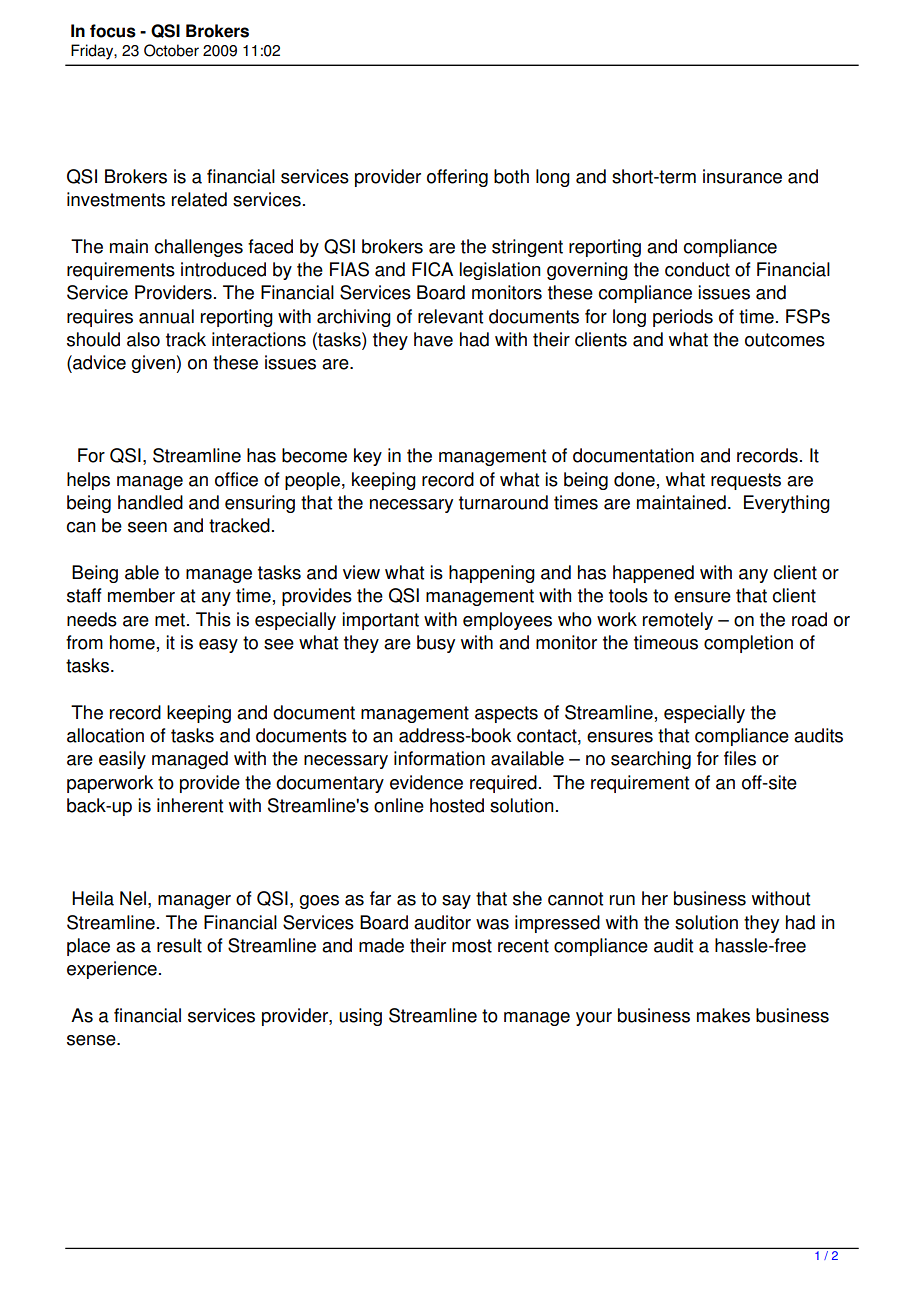 The width and height of the document is (924, 1308). What do you see at coordinates (147, 527) in the document?
I see `seen` at bounding box center [147, 527].
